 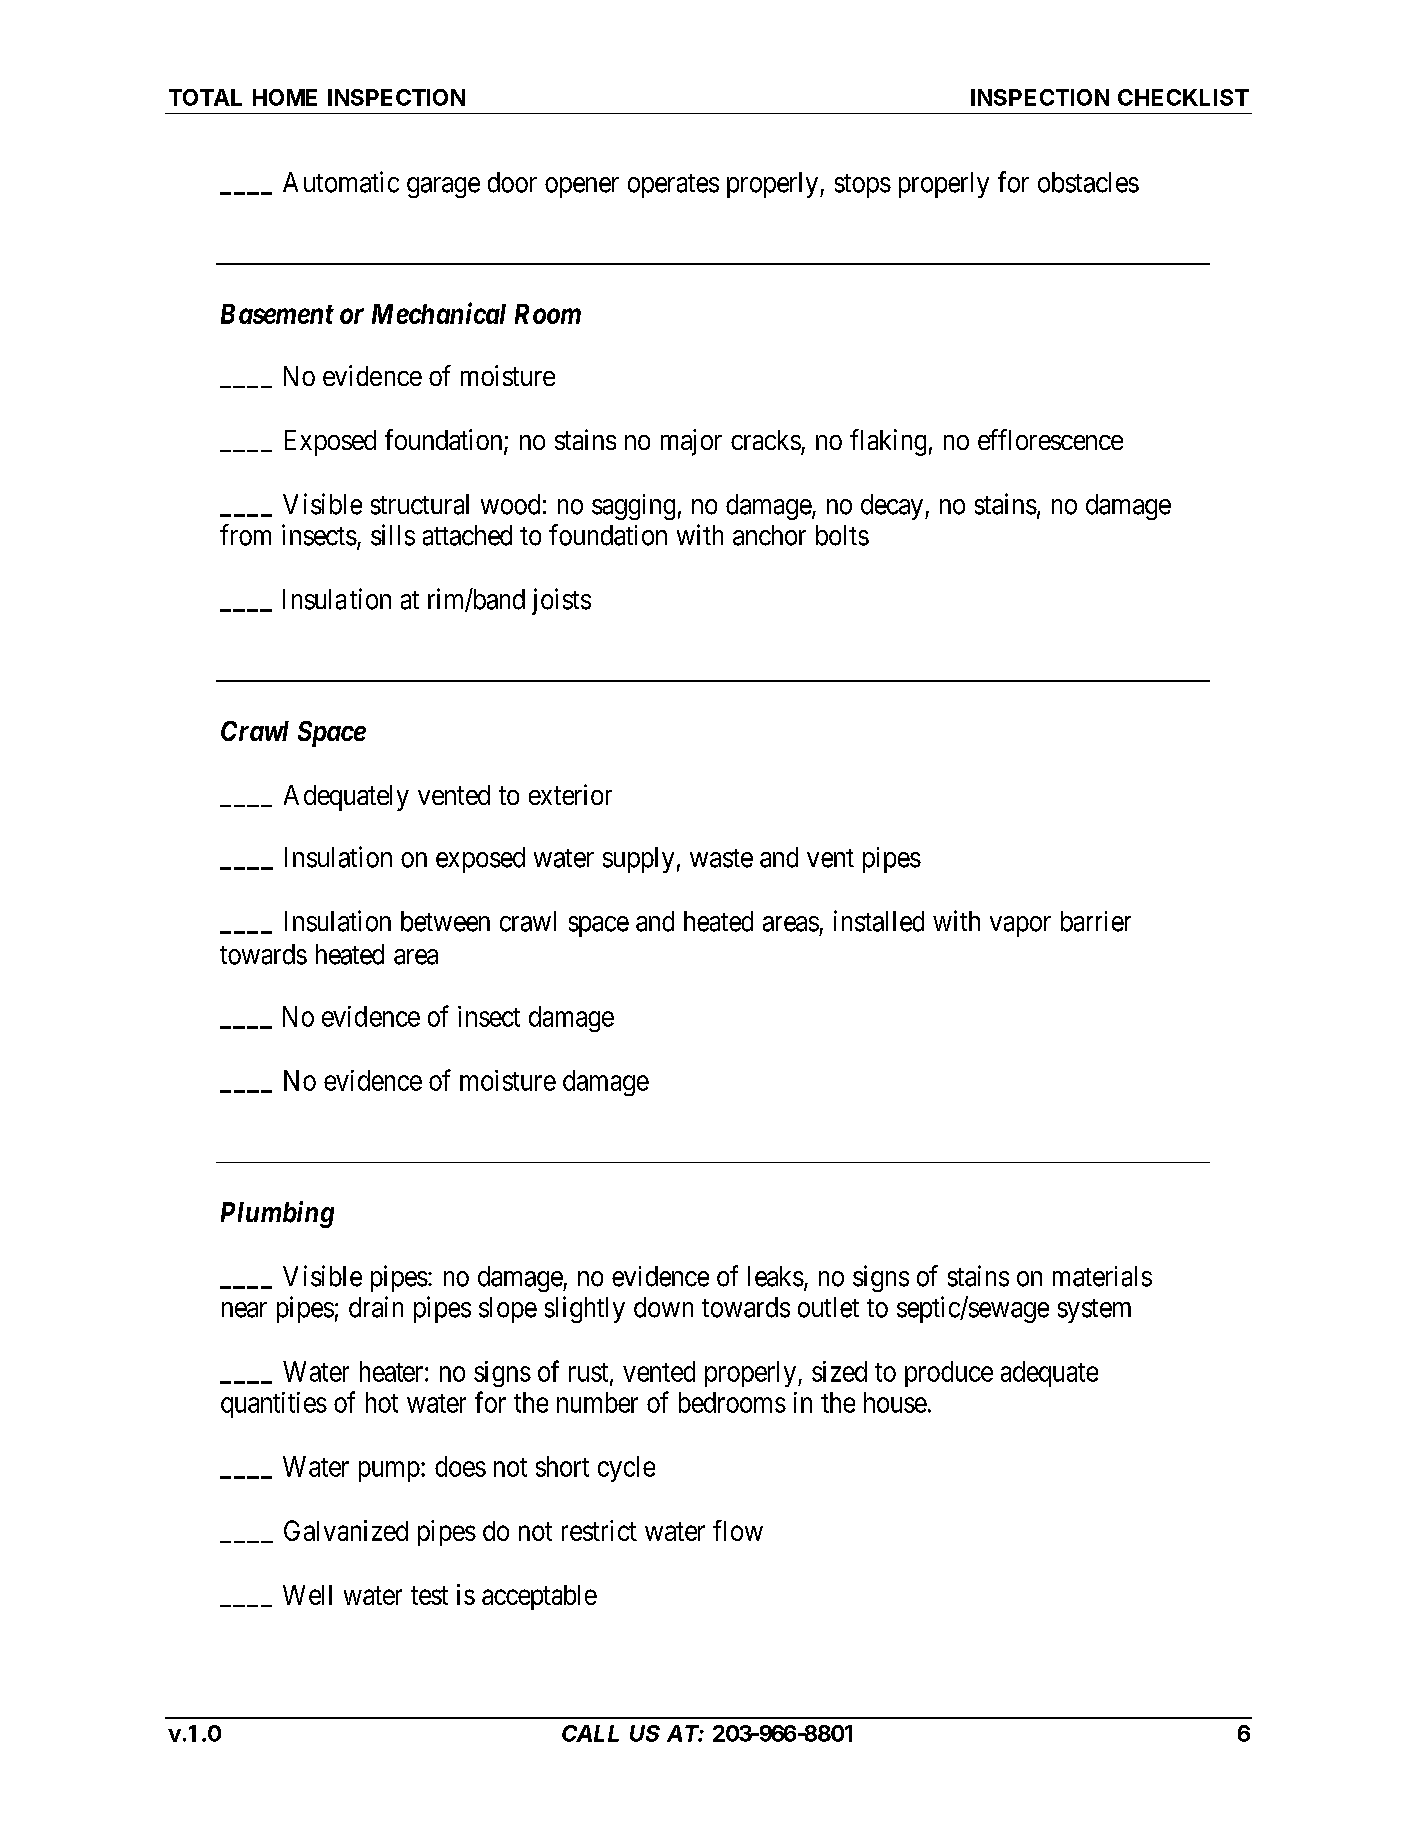 What do you see at coordinates (1088, 182) in the screenshot?
I see `obstacles` at bounding box center [1088, 182].
